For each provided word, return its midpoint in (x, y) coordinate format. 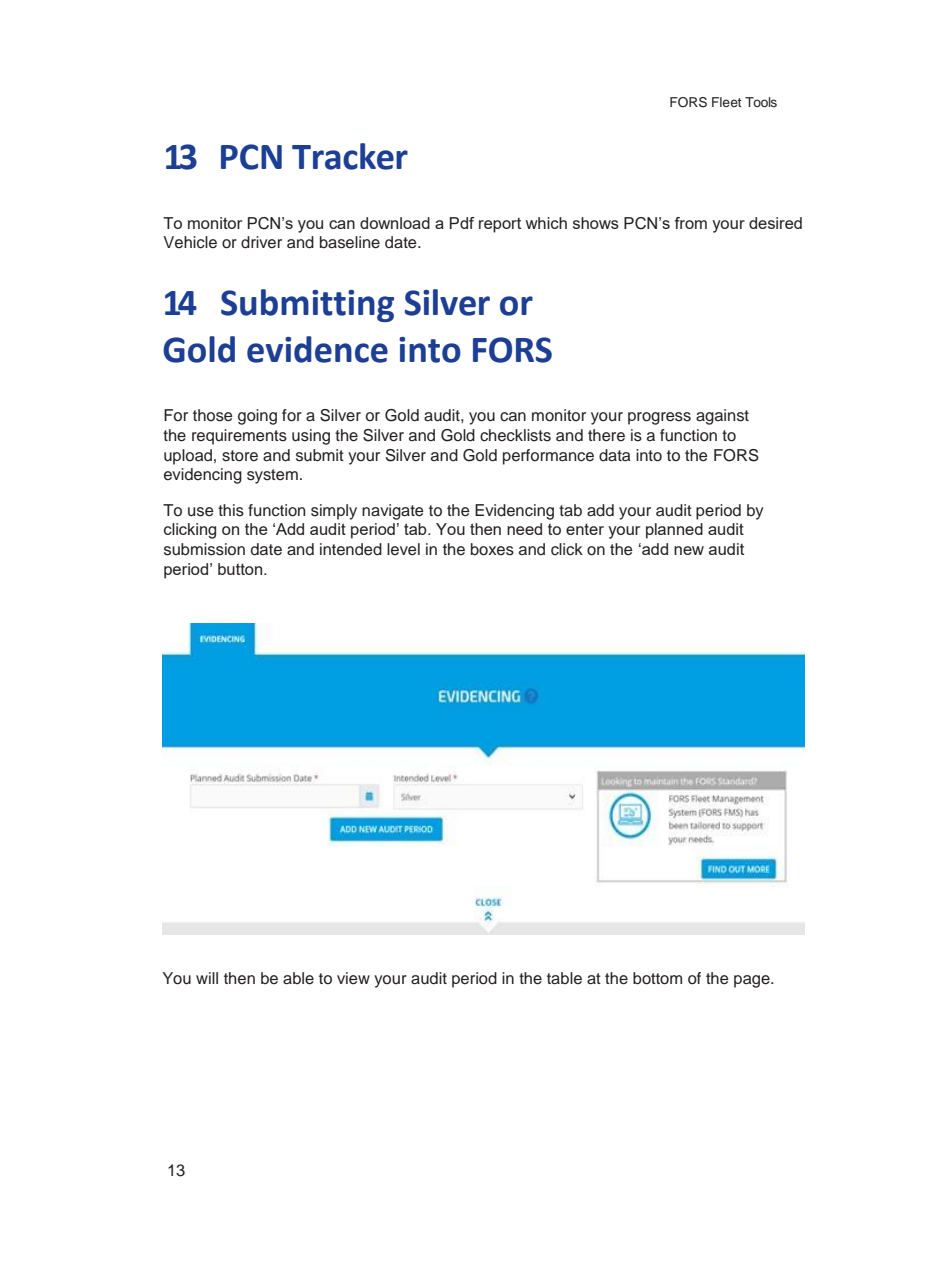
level (403, 549)
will (207, 978)
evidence (317, 349)
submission (204, 549)
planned (674, 531)
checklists (515, 435)
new (689, 550)
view (353, 978)
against (722, 417)
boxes (492, 549)
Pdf (462, 223)
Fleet (727, 102)
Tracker (350, 156)
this (231, 510)
